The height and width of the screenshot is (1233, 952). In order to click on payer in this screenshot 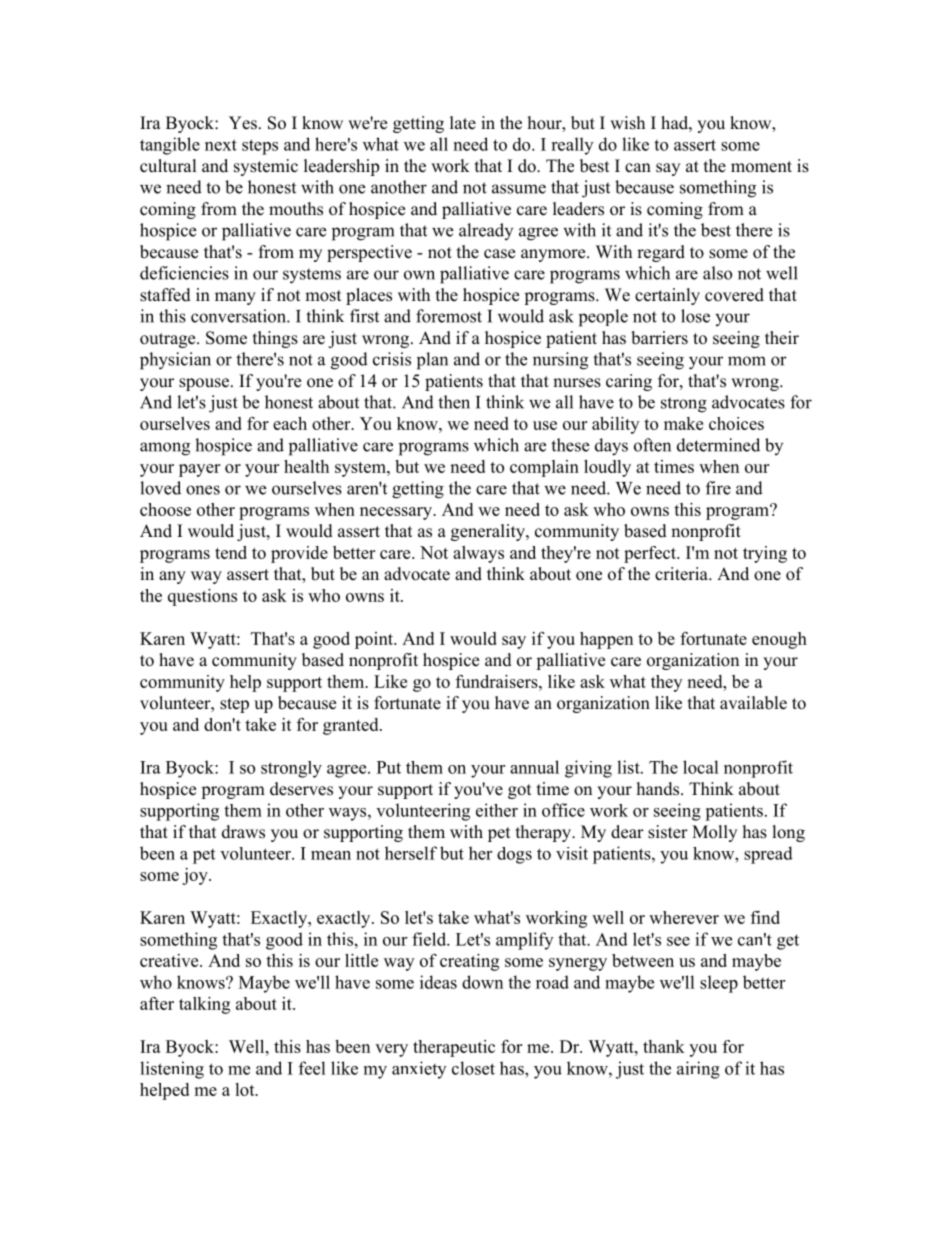, I will do `click(199, 470)`.
